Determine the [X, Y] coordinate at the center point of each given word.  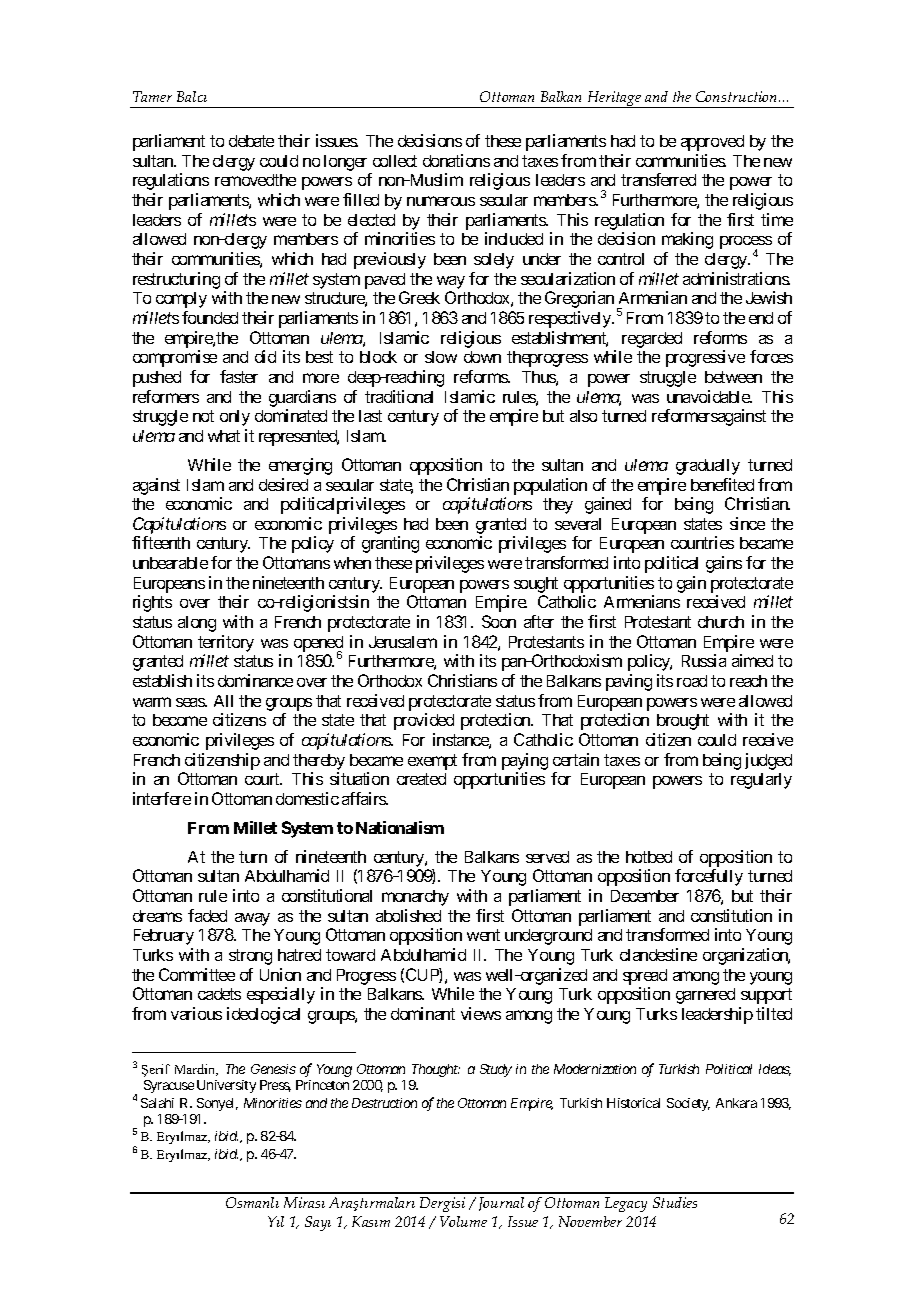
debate [251, 141]
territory [226, 643]
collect [395, 161]
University [226, 1086]
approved [712, 143]
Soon [499, 621]
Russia [704, 660]
